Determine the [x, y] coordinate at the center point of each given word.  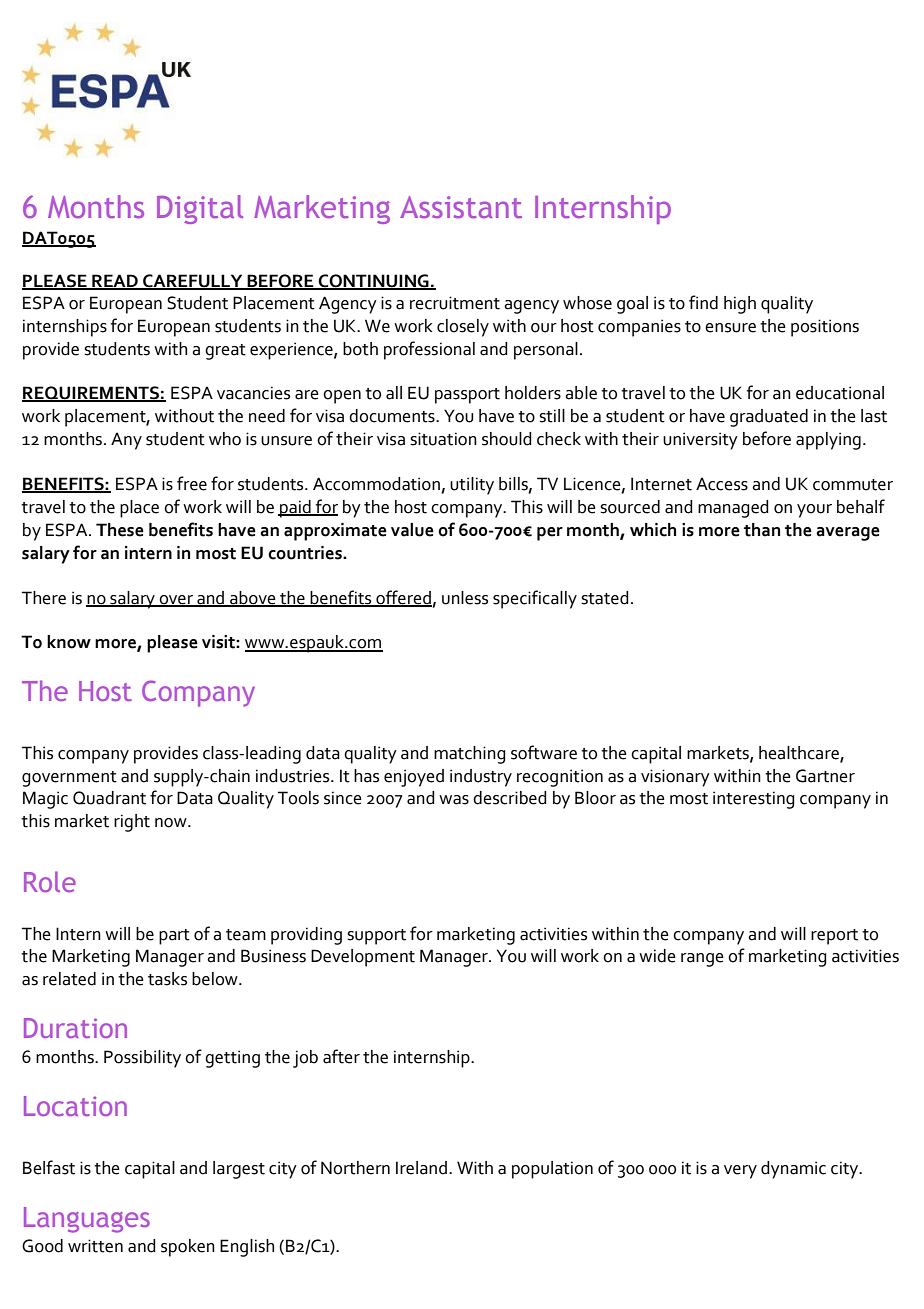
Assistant [461, 207]
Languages [87, 1220]
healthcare [800, 753]
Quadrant [109, 798]
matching [470, 755]
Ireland [421, 1168]
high [740, 305]
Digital [200, 209]
